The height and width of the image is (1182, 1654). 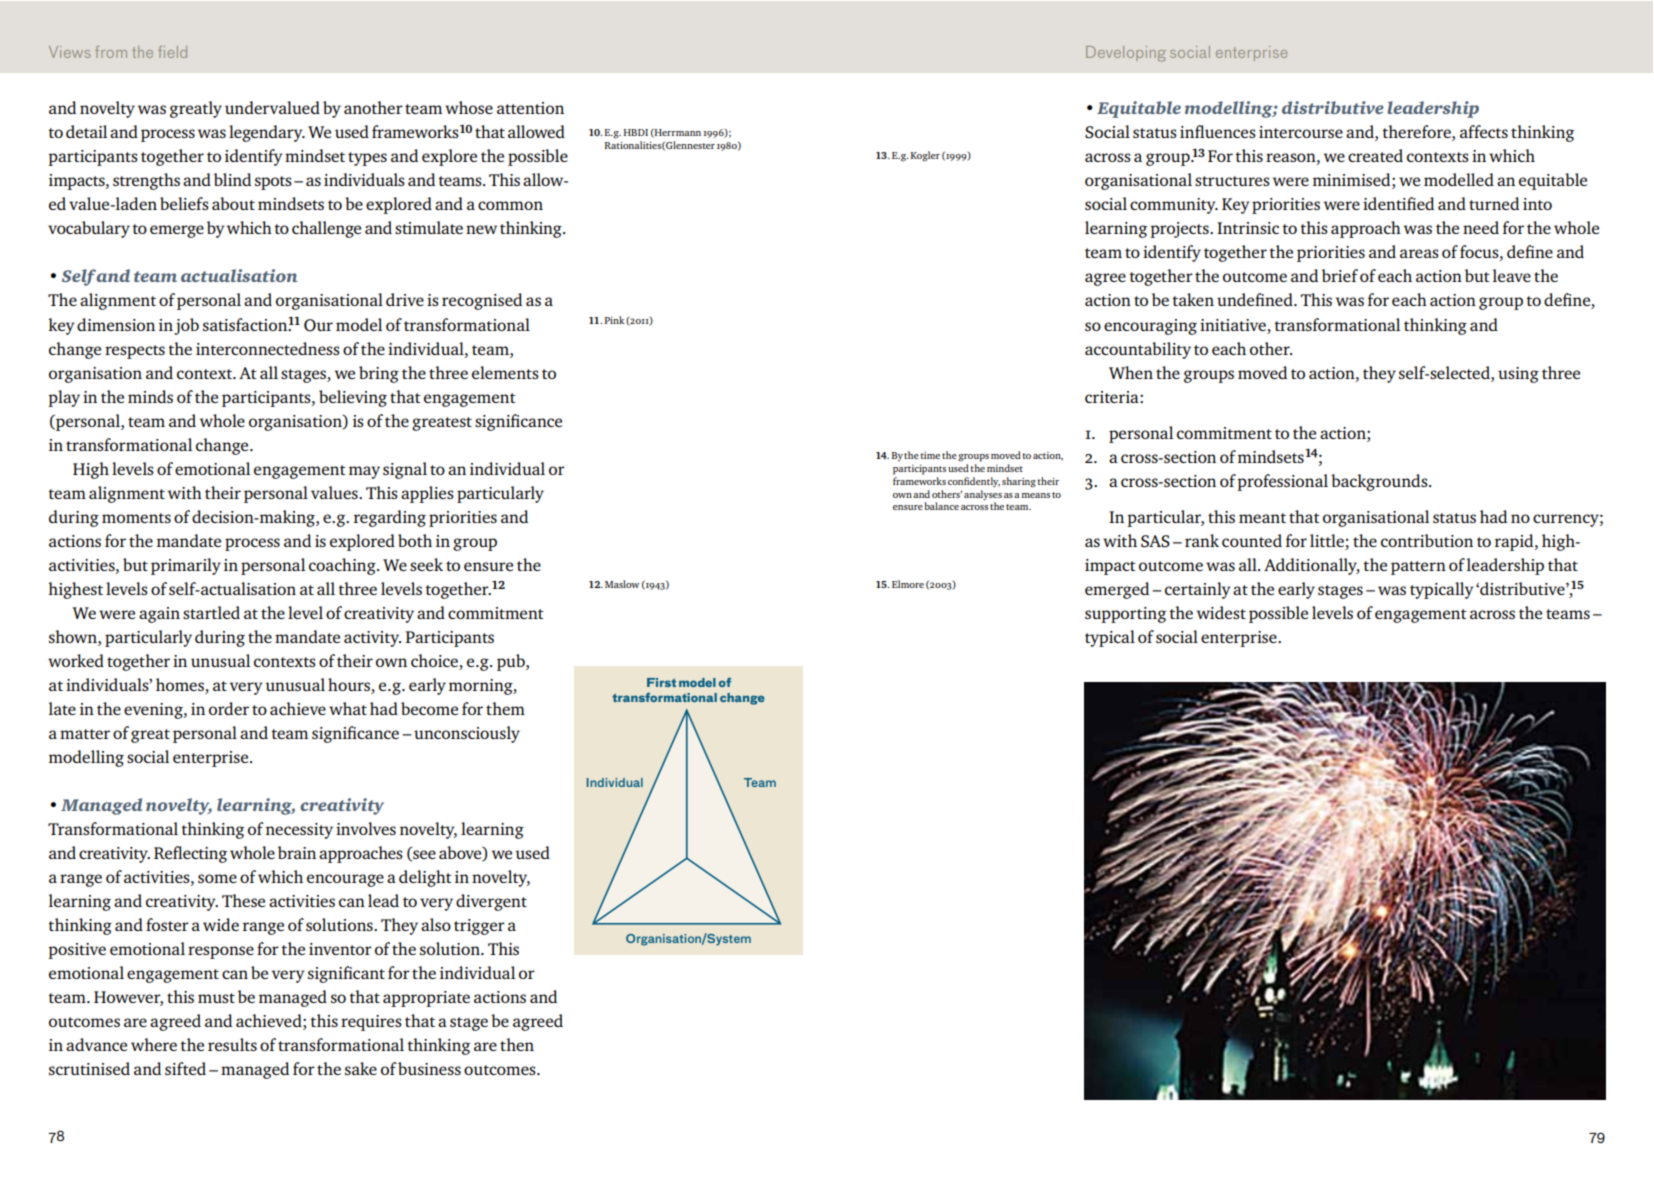 What do you see at coordinates (172, 52) in the image?
I see `field` at bounding box center [172, 52].
